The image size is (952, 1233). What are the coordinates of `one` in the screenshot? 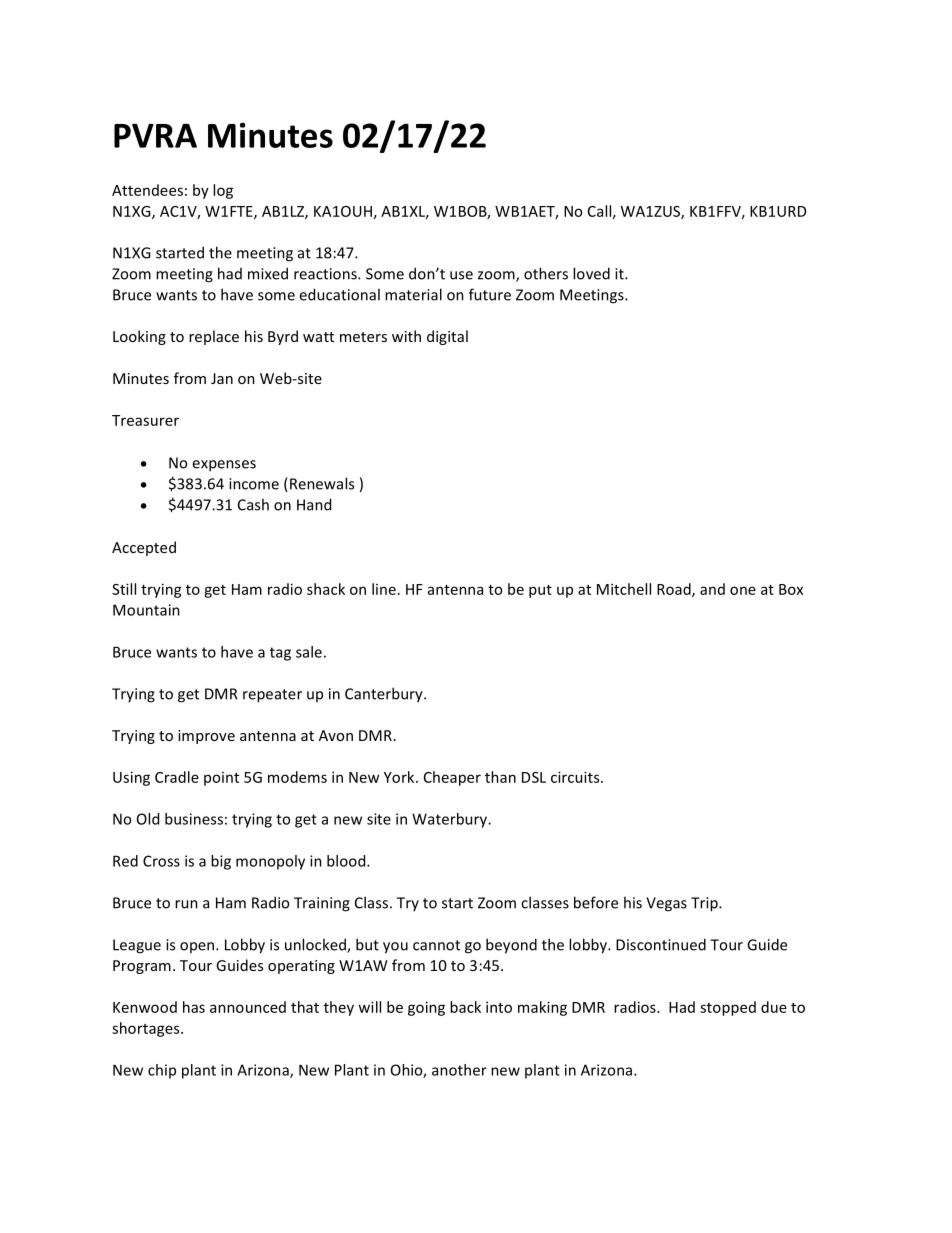 It's located at (743, 590).
